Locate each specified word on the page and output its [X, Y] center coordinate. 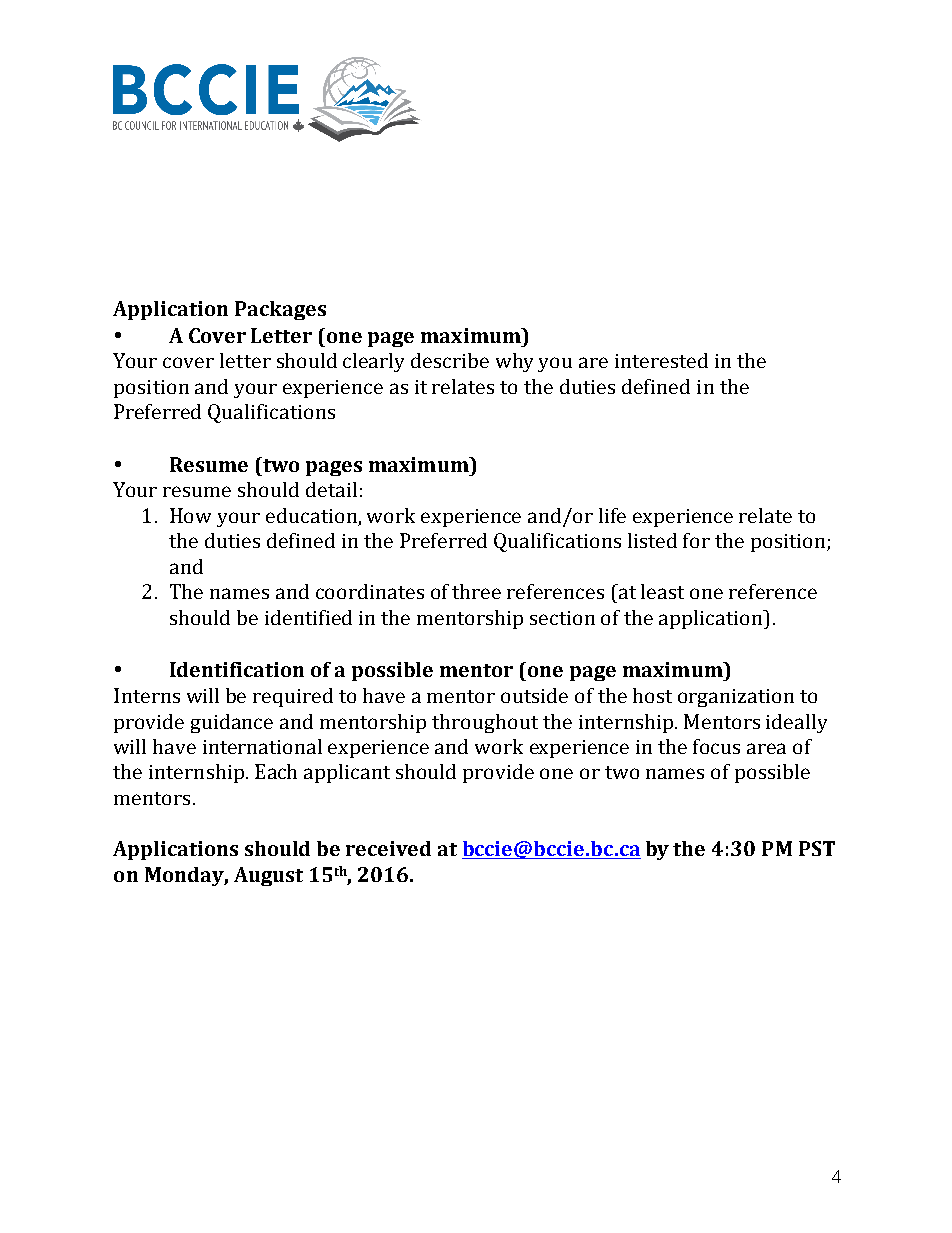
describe [450, 360]
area [766, 748]
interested [661, 360]
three [476, 591]
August [268, 876]
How [190, 515]
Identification [237, 669]
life [612, 515]
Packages [280, 310]
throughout [485, 723]
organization [736, 698]
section [562, 618]
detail [331, 489]
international [262, 746]
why [514, 362]
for [696, 540]
